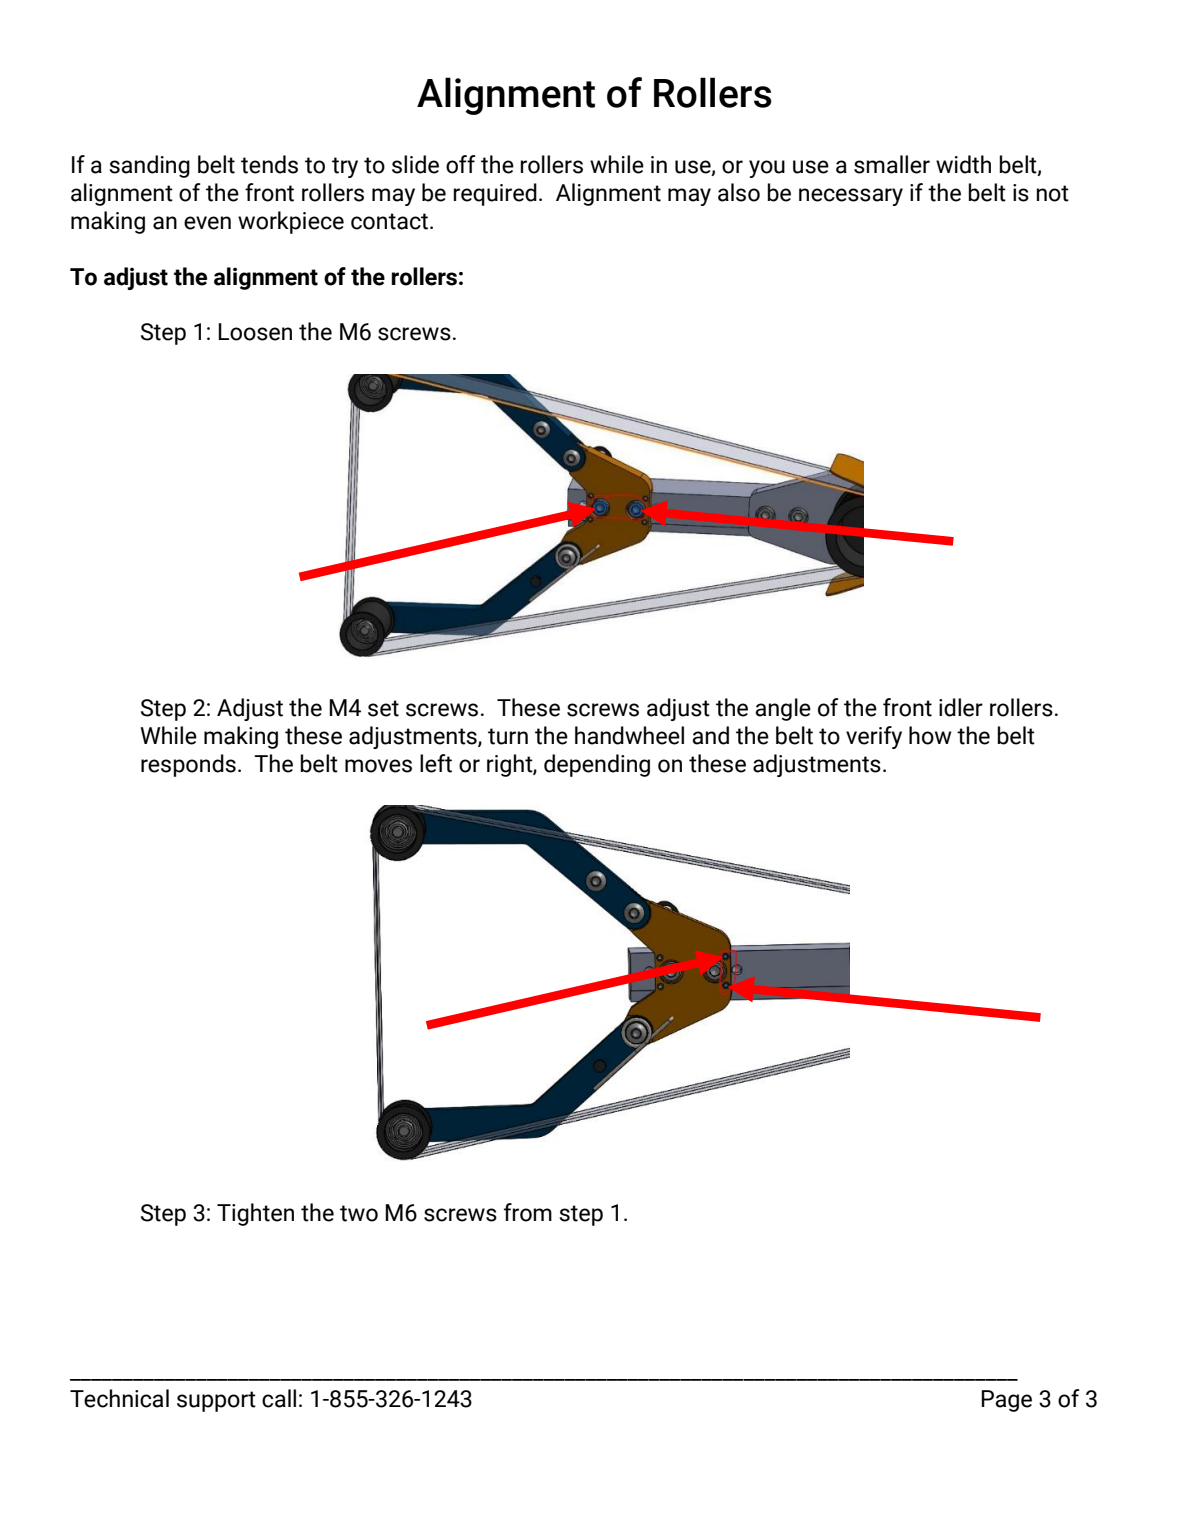 Image resolution: width=1190 pixels, height=1539 pixels. Describe the element at coordinates (597, 765) in the screenshot. I see `depending` at that location.
